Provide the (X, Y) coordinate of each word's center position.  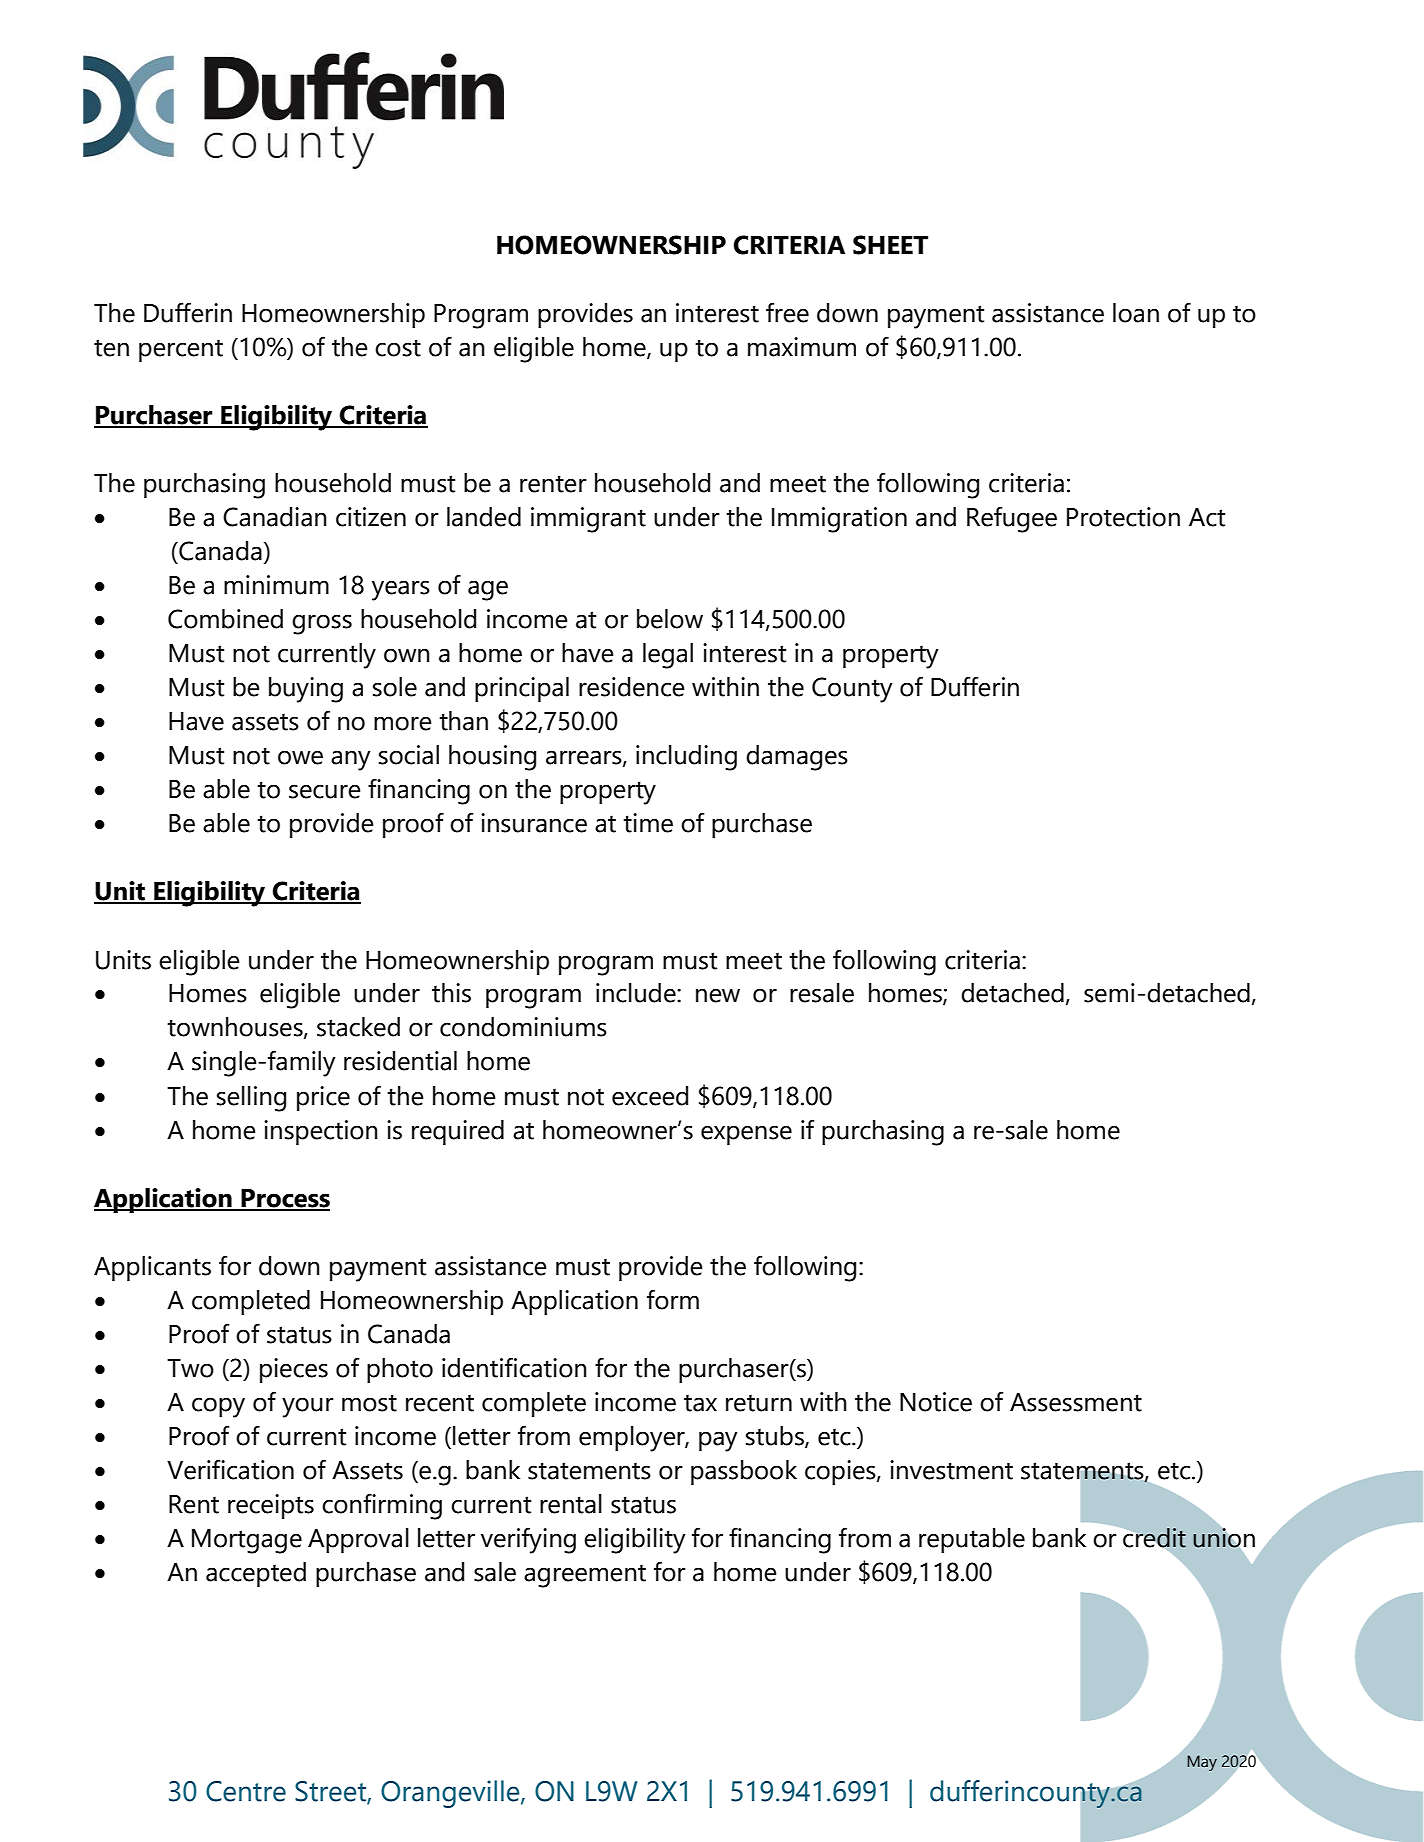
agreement (585, 1576)
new (718, 995)
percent (181, 351)
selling (251, 1099)
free (787, 312)
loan (1136, 313)
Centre (246, 1791)
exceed (650, 1096)
